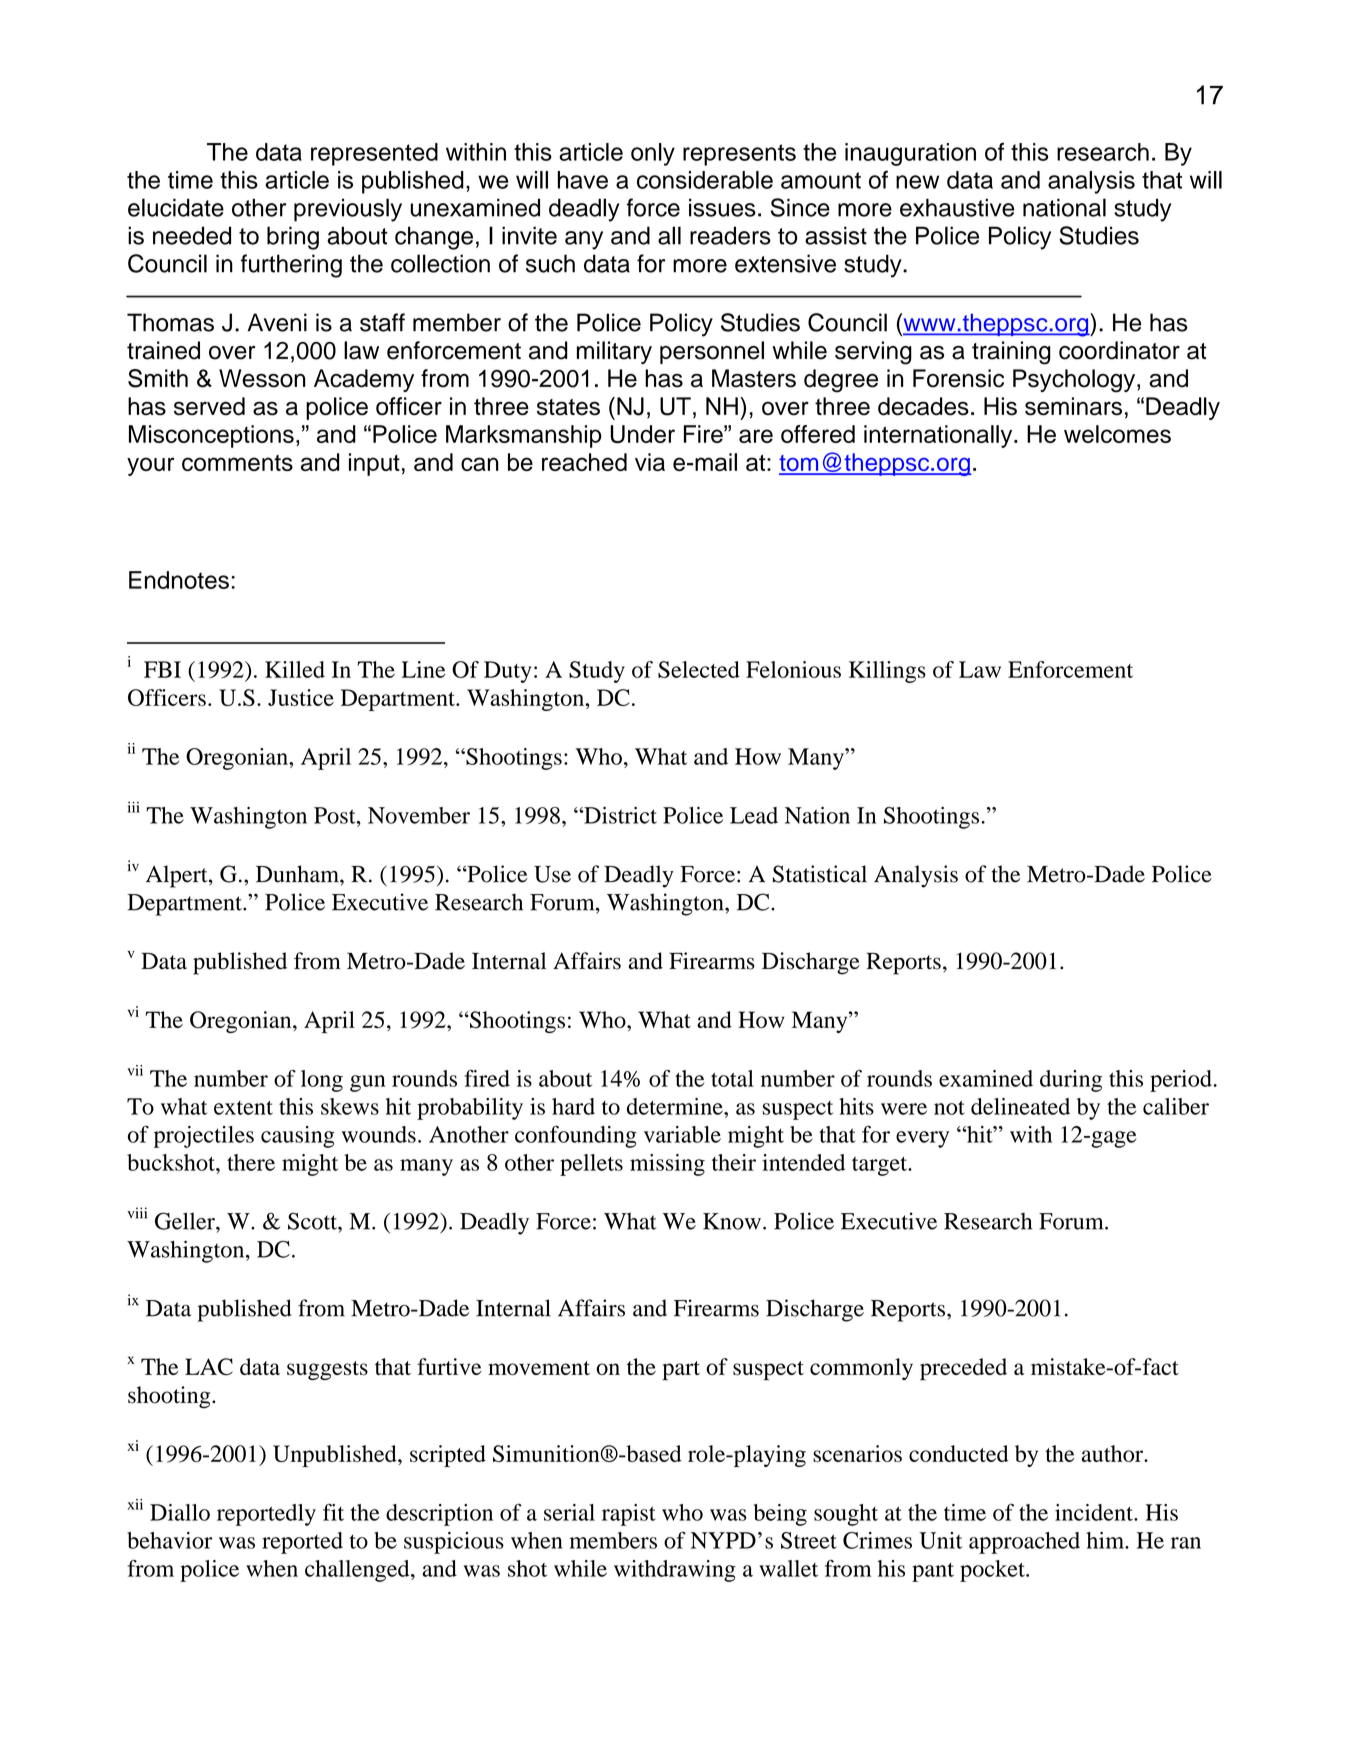 The height and width of the screenshot is (1749, 1351). I want to click on Statistical, so click(820, 874).
